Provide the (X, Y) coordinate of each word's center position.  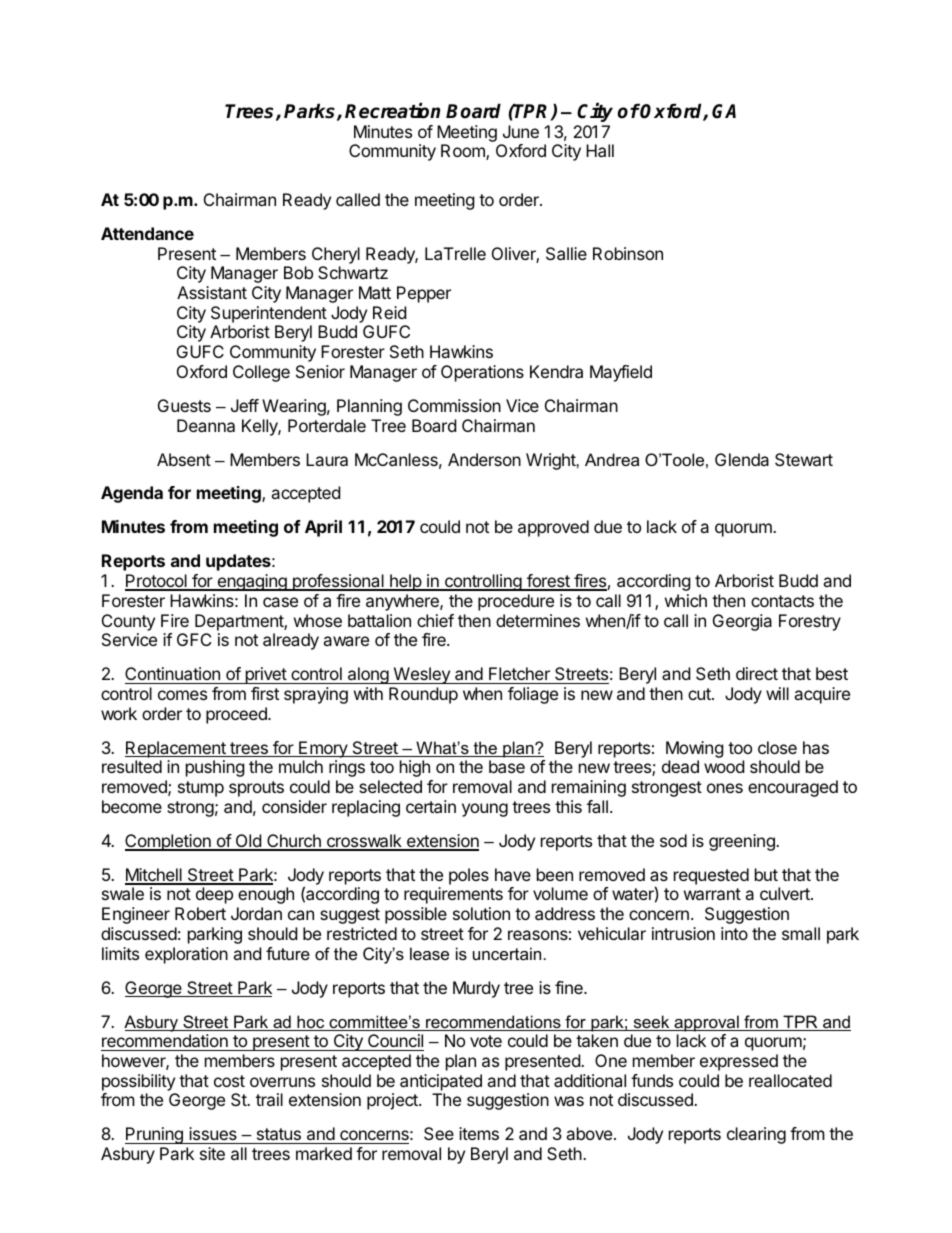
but (766, 874)
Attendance (147, 233)
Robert (200, 913)
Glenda (742, 459)
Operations (482, 373)
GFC (194, 639)
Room (464, 152)
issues (213, 1135)
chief (435, 620)
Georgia (742, 622)
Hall (600, 150)
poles (469, 876)
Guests (184, 405)
